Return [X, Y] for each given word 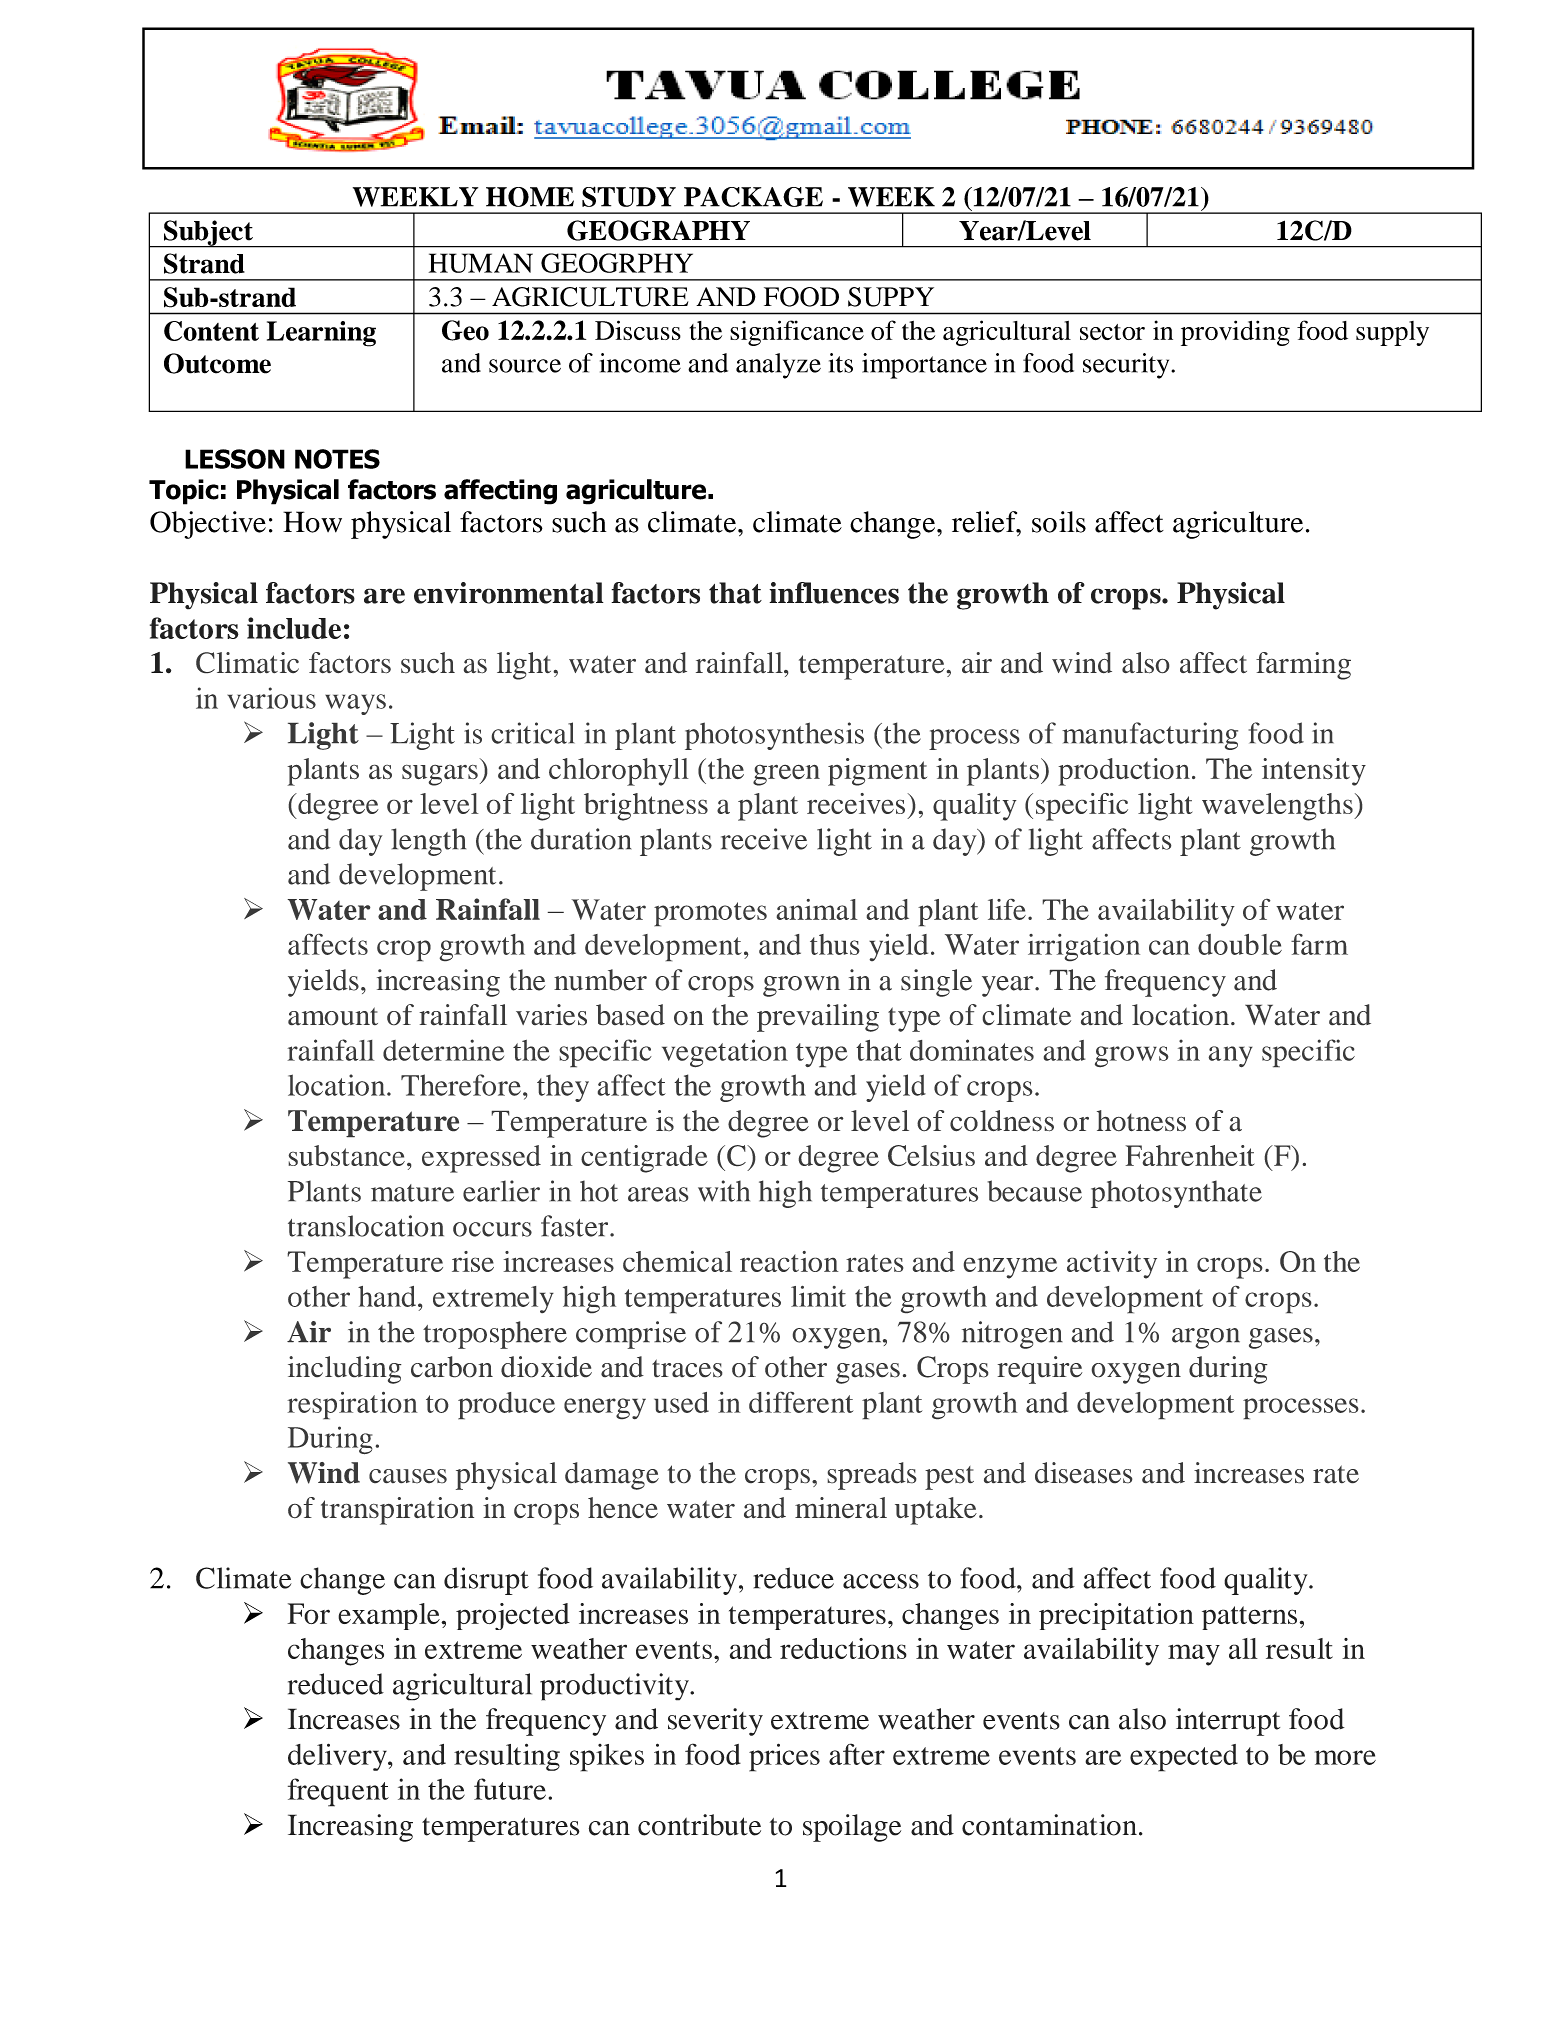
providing [1235, 333]
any [1230, 1057]
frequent [338, 1792]
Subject [208, 234]
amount [333, 1016]
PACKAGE [753, 197]
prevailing [818, 1018]
